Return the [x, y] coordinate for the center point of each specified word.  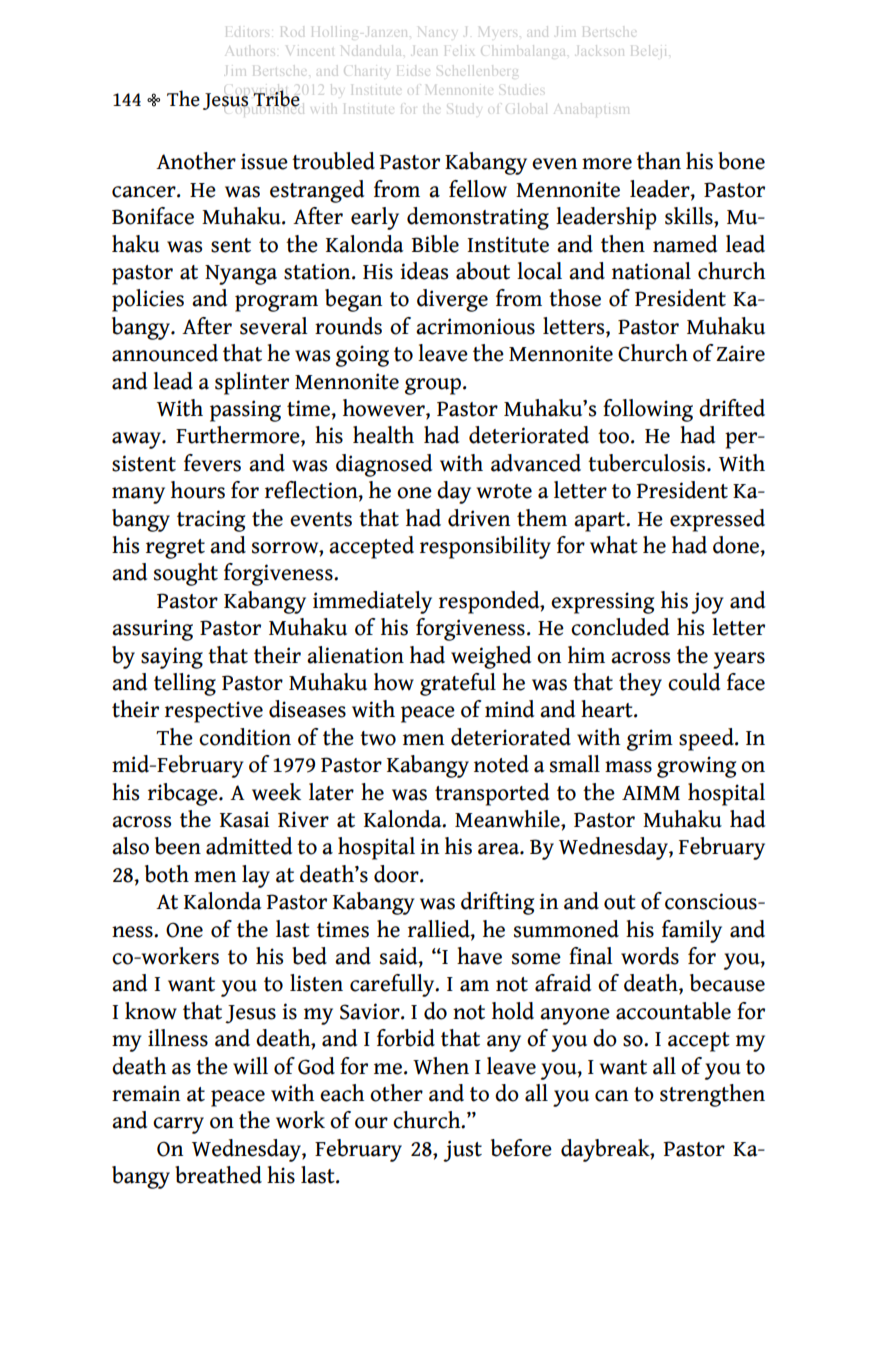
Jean [420, 55]
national [651, 271]
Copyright [257, 95]
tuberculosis [648, 463]
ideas [424, 271]
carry [178, 1125]
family [692, 931]
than [659, 161]
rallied [440, 929]
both [167, 874]
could [694, 682]
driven [479, 518]
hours [198, 490]
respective [214, 712]
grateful [458, 684]
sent [231, 245]
